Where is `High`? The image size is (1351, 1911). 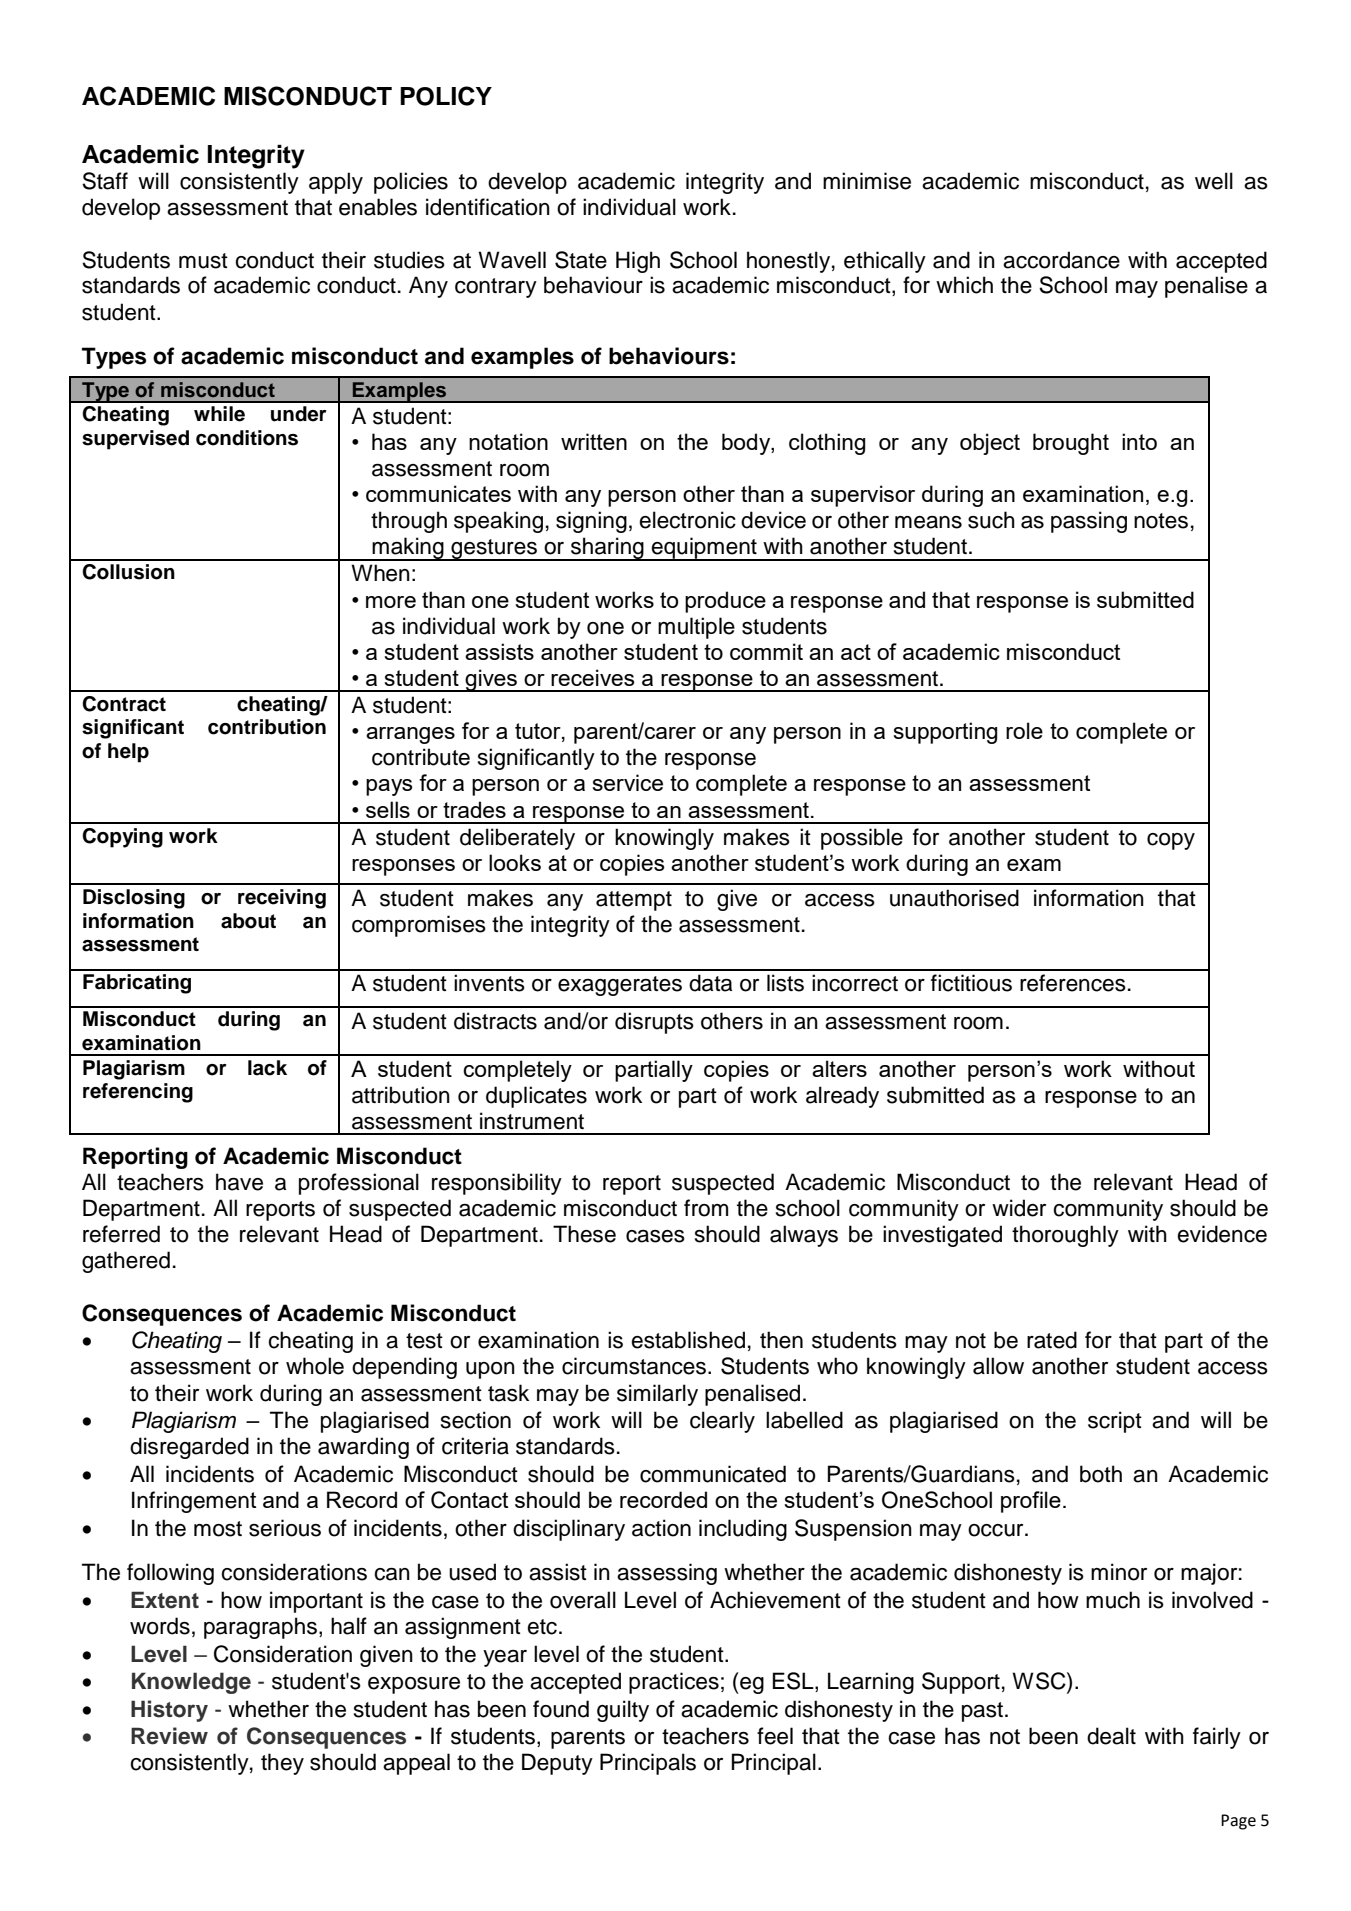 High is located at coordinates (638, 262).
